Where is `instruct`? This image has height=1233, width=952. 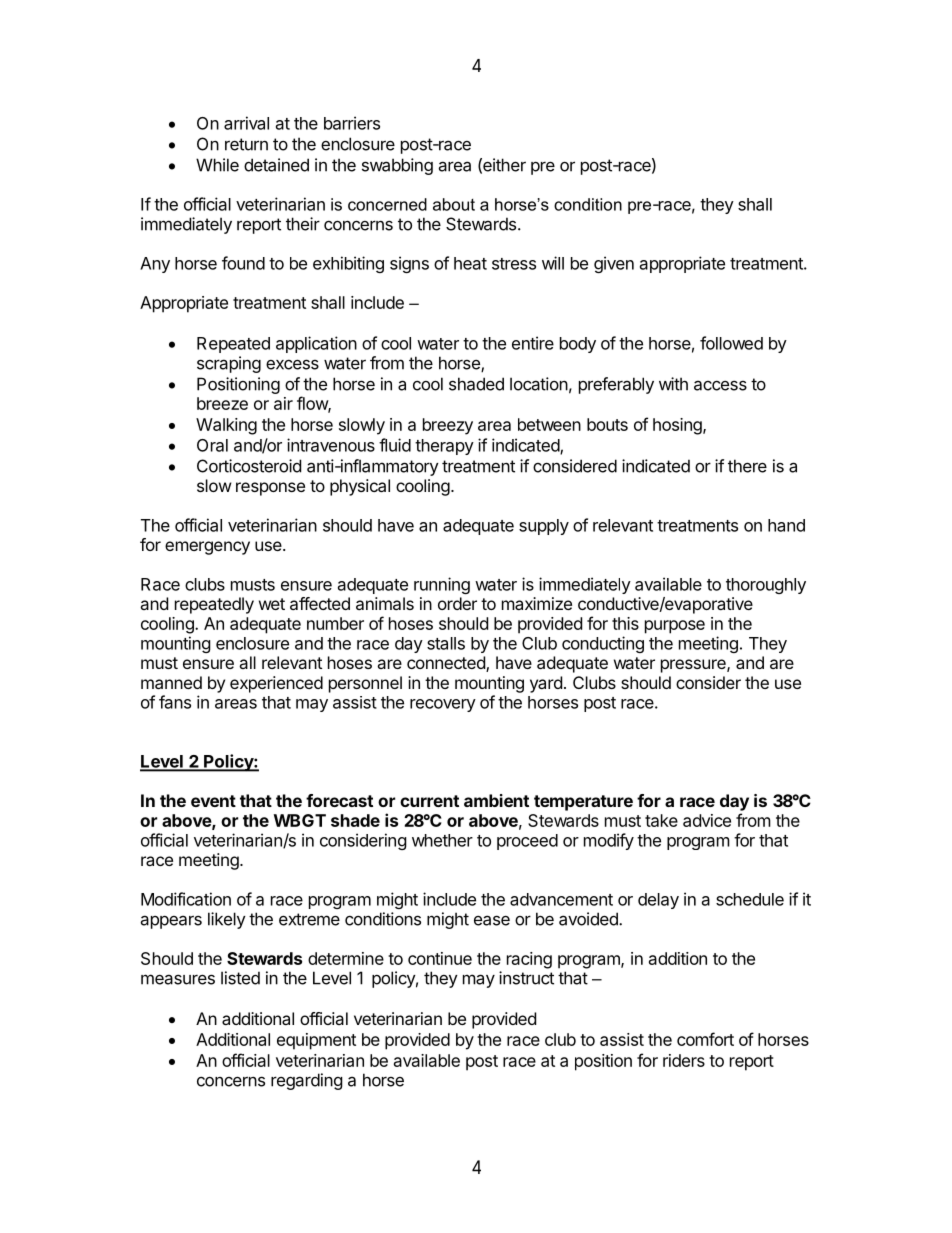
instruct is located at coordinates (526, 978).
